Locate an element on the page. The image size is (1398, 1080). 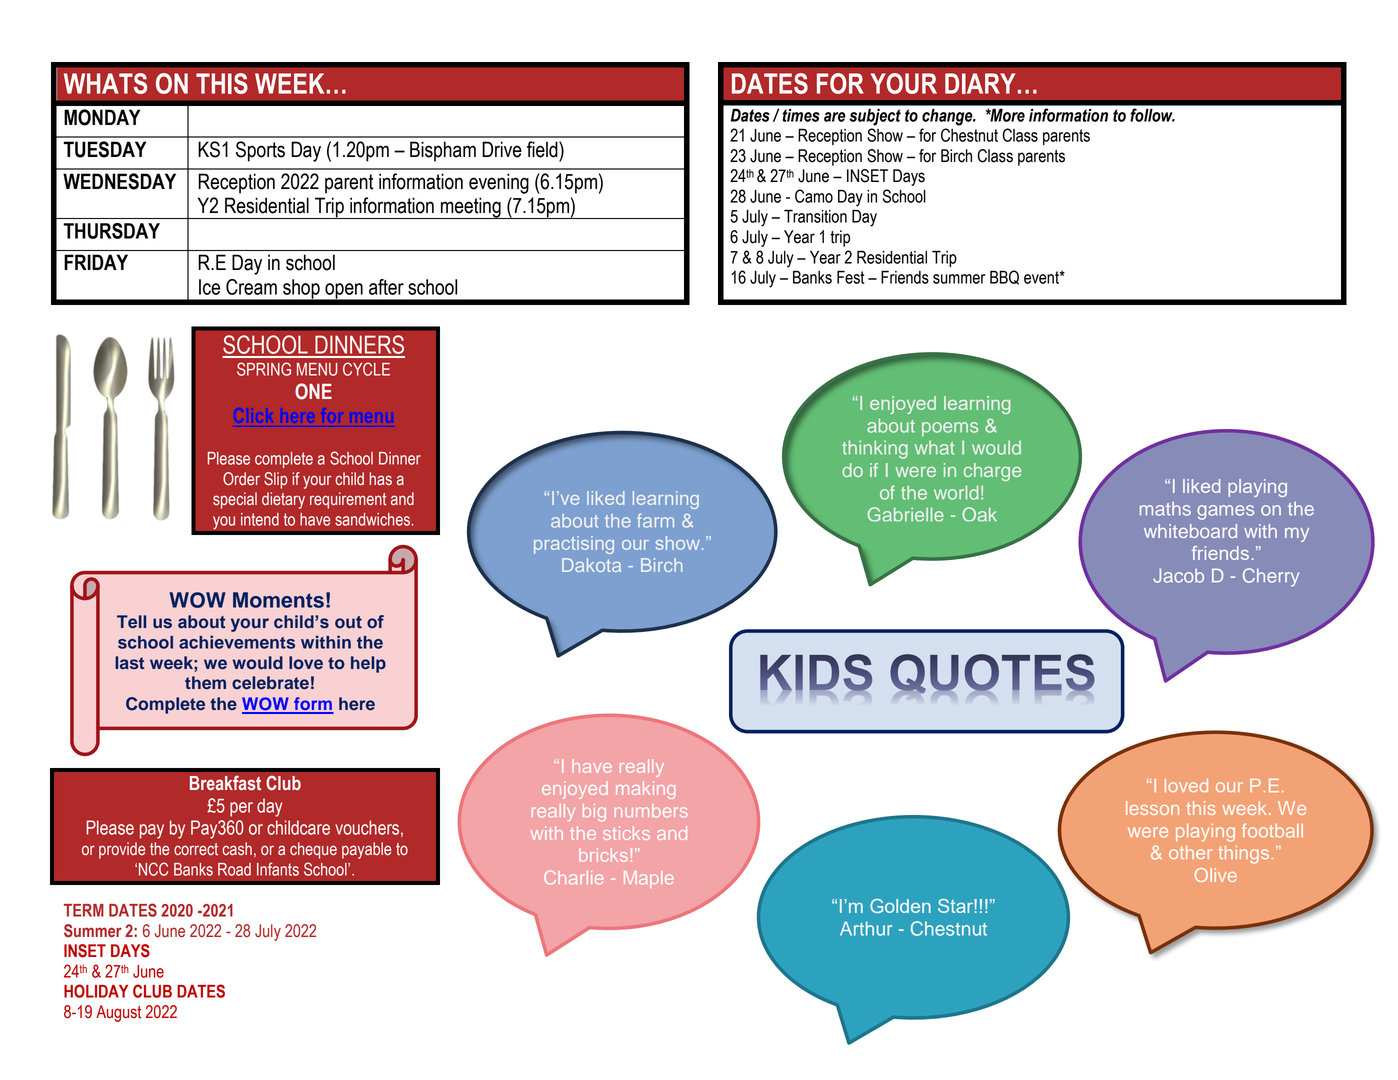
making is located at coordinates (645, 790).
